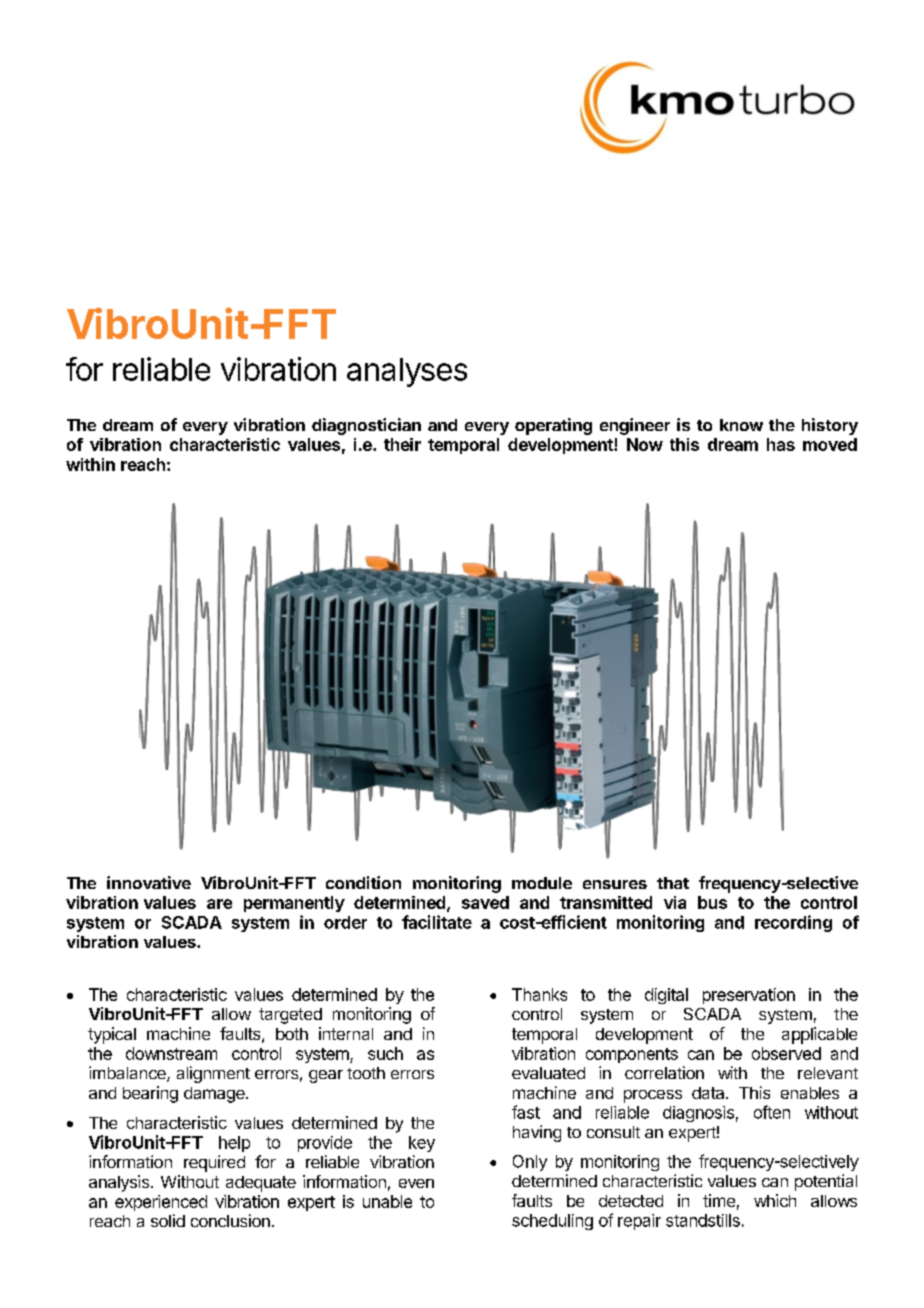 This screenshot has height=1308, width=924. What do you see at coordinates (793, 923) in the screenshot?
I see `recording` at bounding box center [793, 923].
